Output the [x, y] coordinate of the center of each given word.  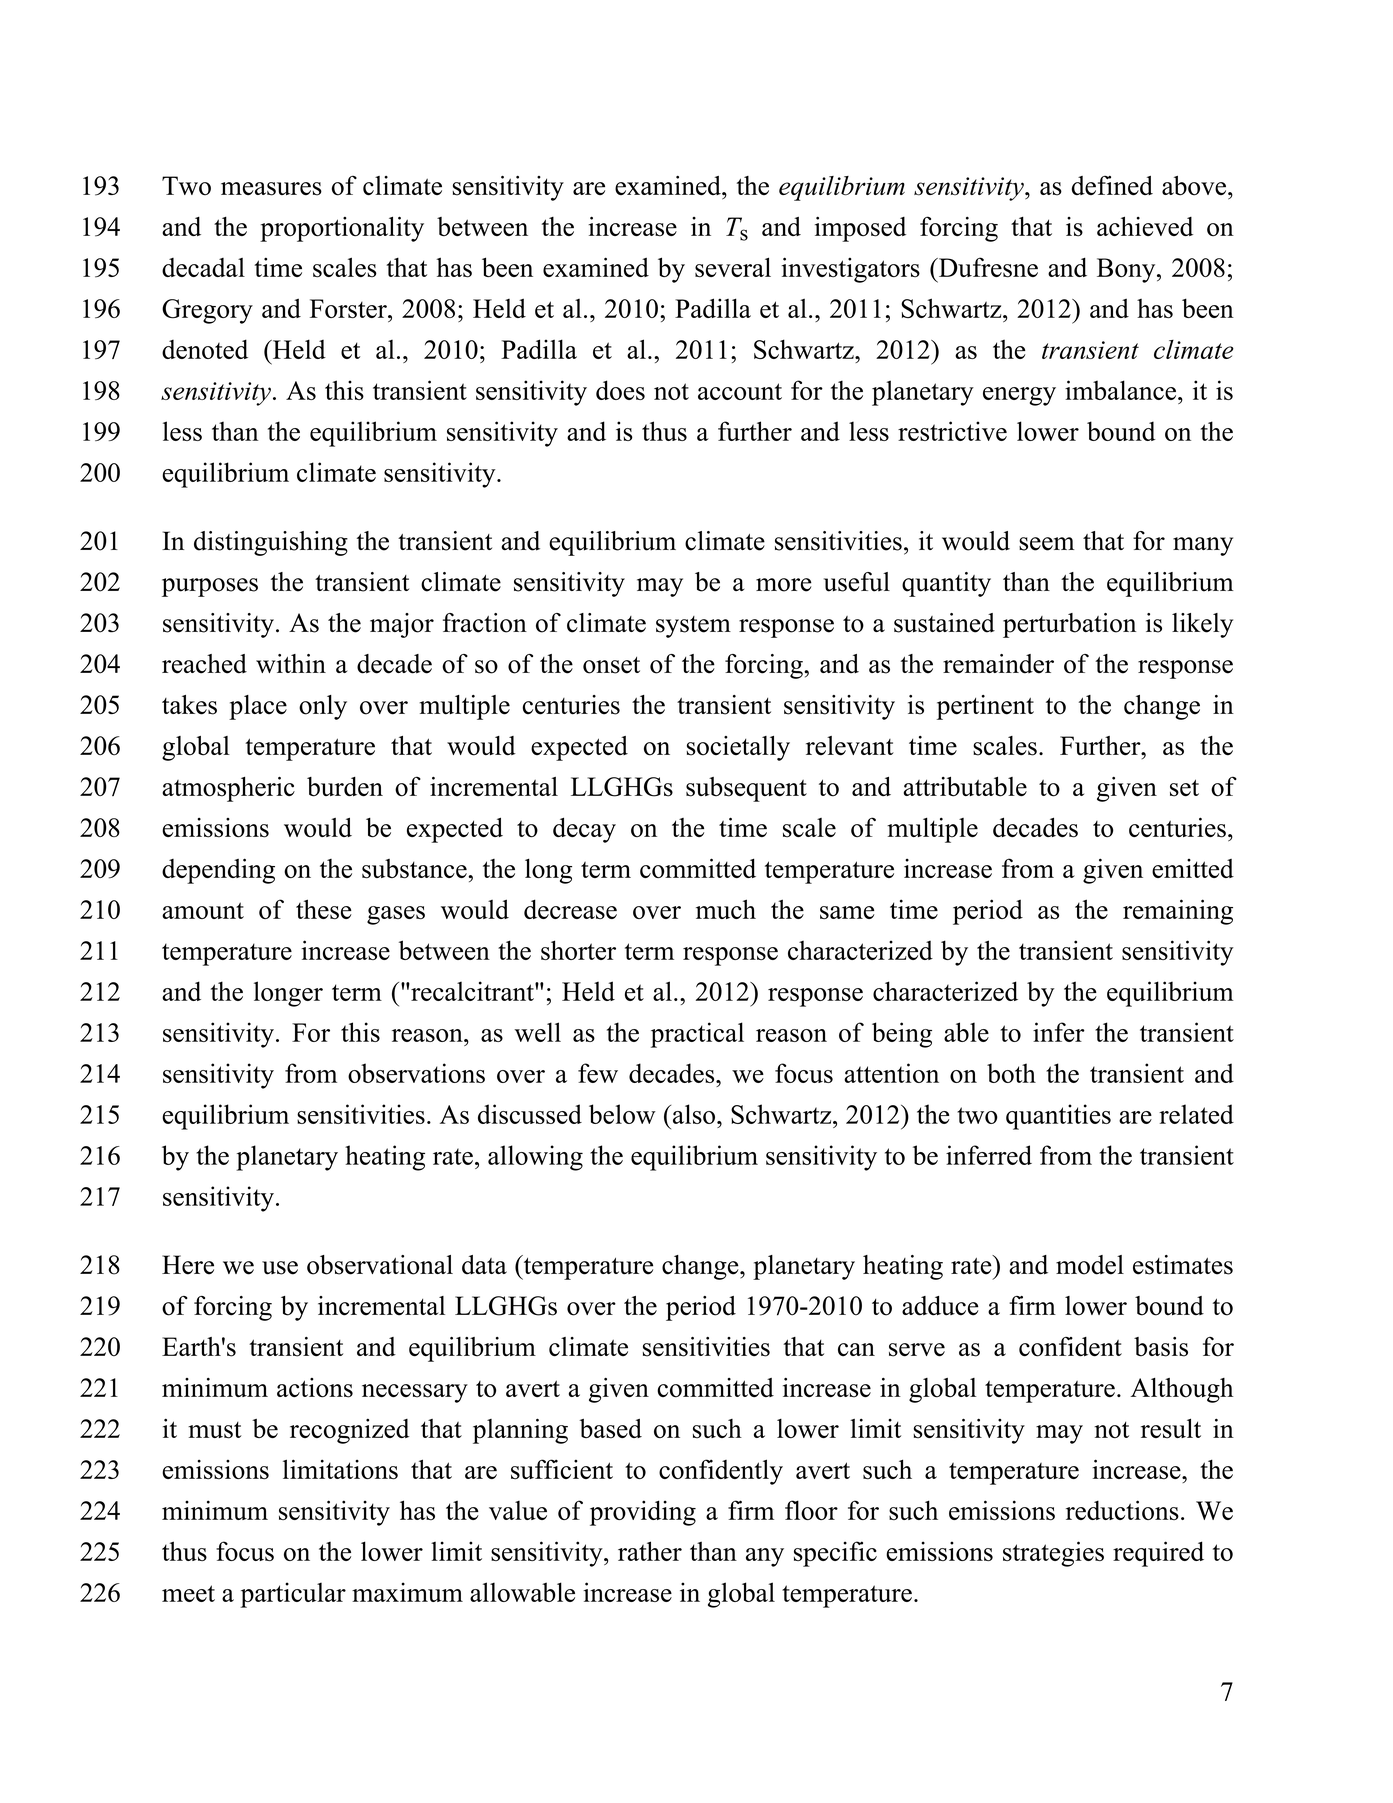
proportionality [342, 229]
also [692, 1114]
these [324, 909]
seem [1046, 544]
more [784, 585]
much [726, 909]
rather [650, 1551]
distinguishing [271, 543]
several [733, 267]
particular [293, 1595]
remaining [1178, 912]
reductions [1122, 1510]
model [1090, 1265]
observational [380, 1265]
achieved [1145, 226]
